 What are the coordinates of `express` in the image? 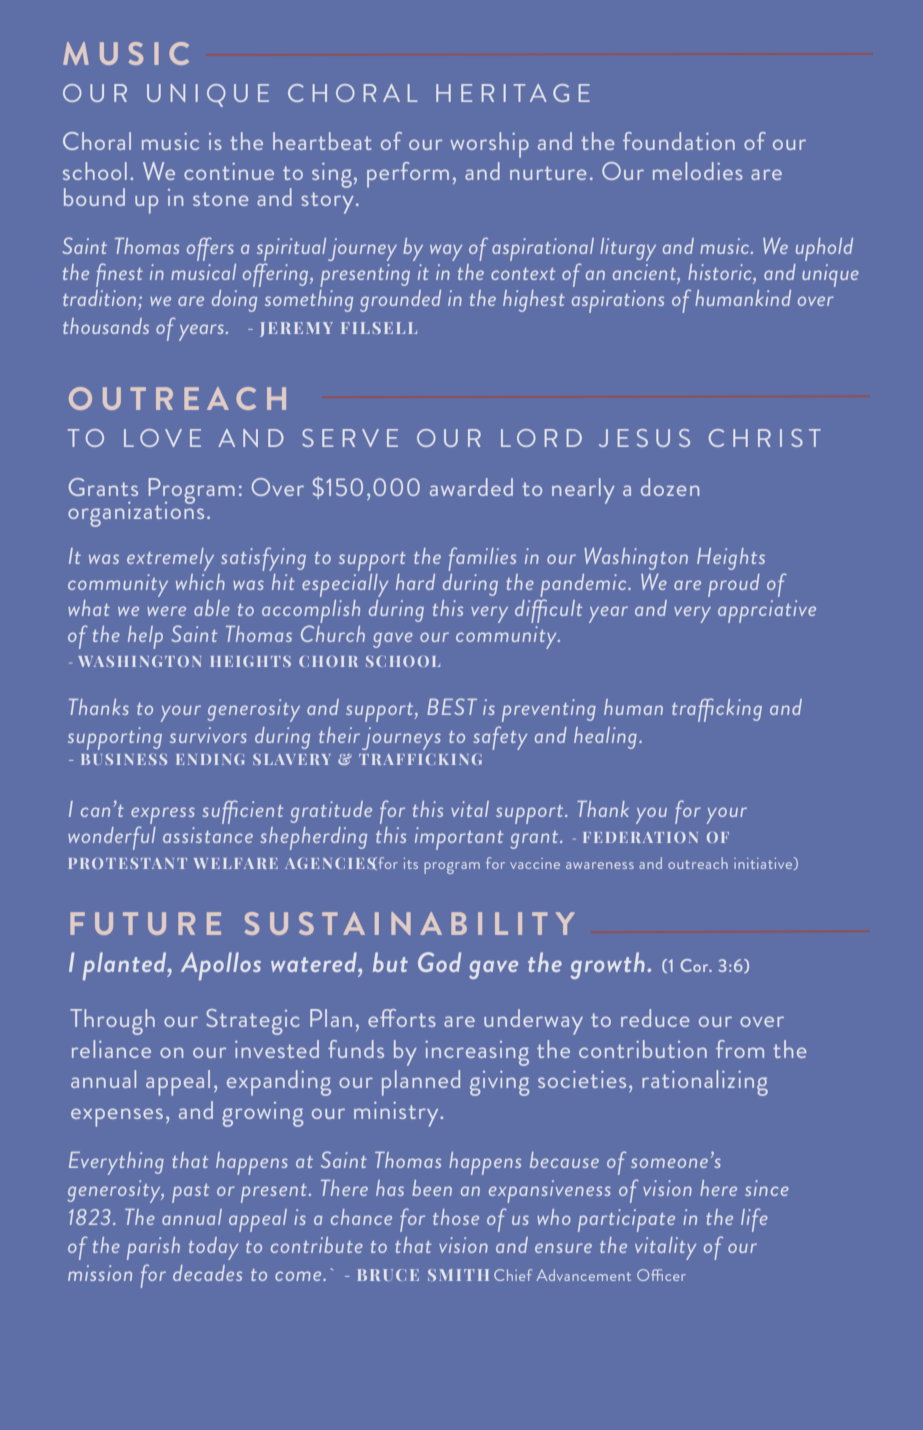 It's located at (163, 817).
